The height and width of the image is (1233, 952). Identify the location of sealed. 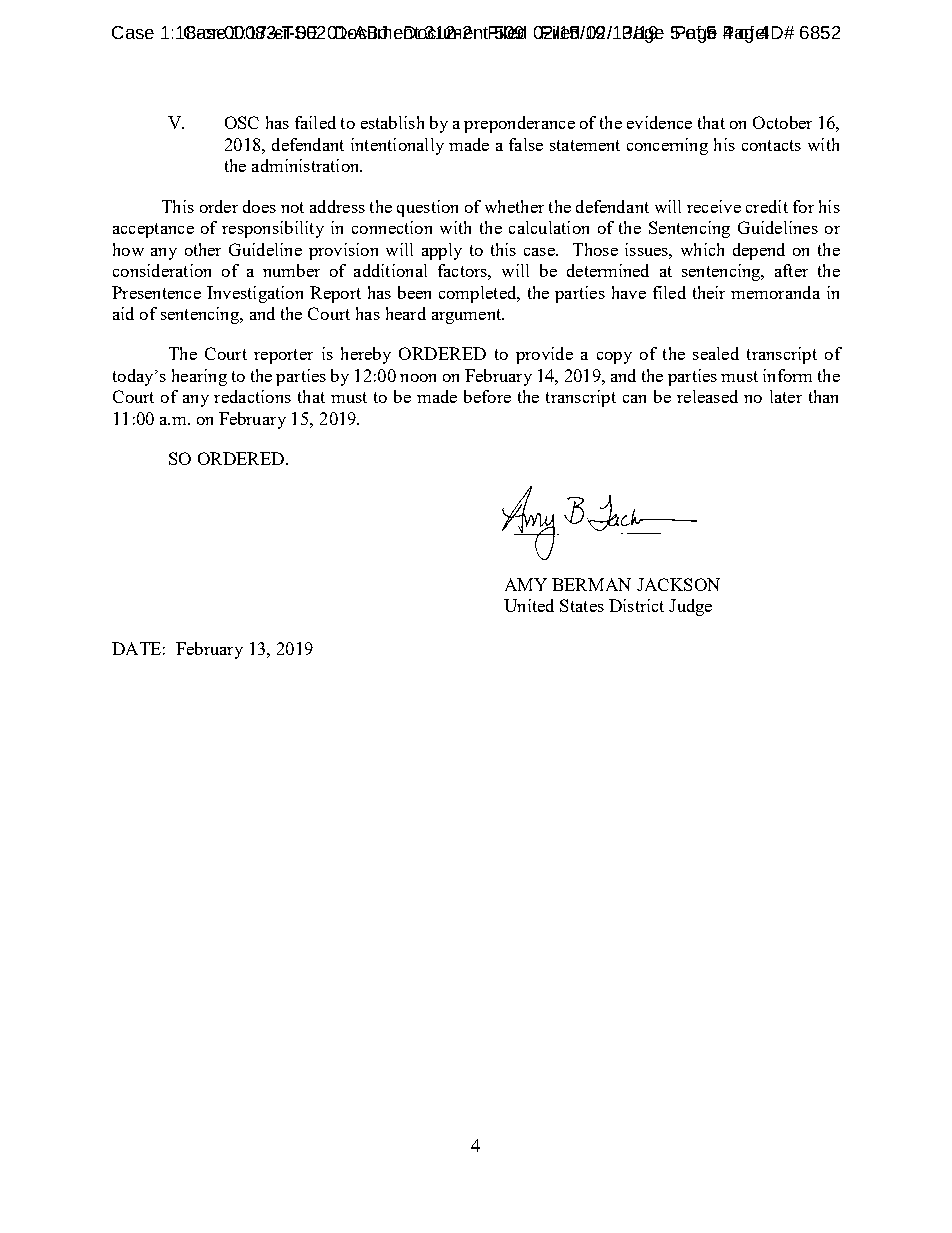
(716, 353).
